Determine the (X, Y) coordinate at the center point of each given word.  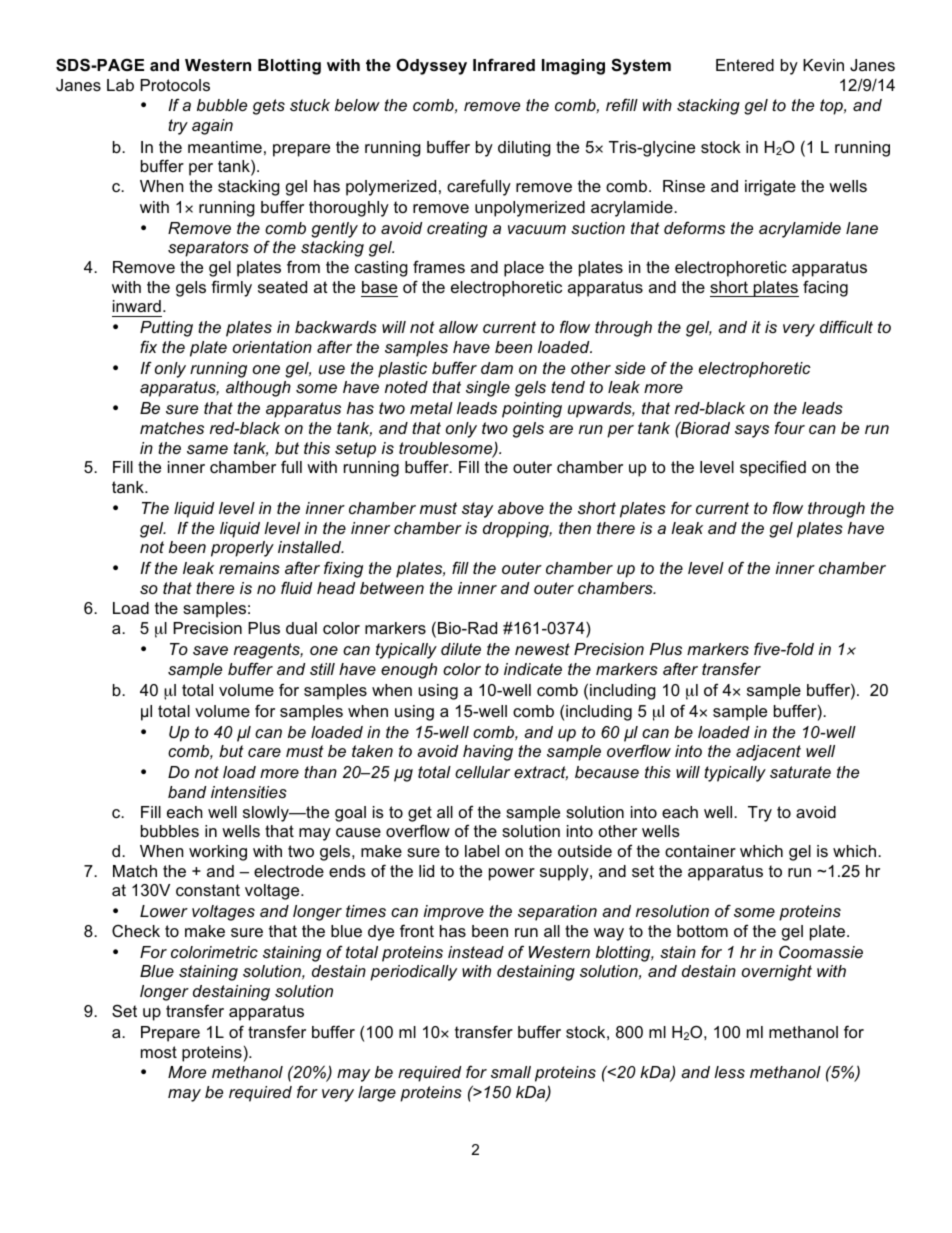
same (207, 449)
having (488, 753)
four (790, 427)
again (212, 127)
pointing (532, 410)
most (159, 1052)
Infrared (504, 64)
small (511, 1072)
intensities (249, 792)
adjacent (768, 753)
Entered (745, 65)
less (729, 1072)
